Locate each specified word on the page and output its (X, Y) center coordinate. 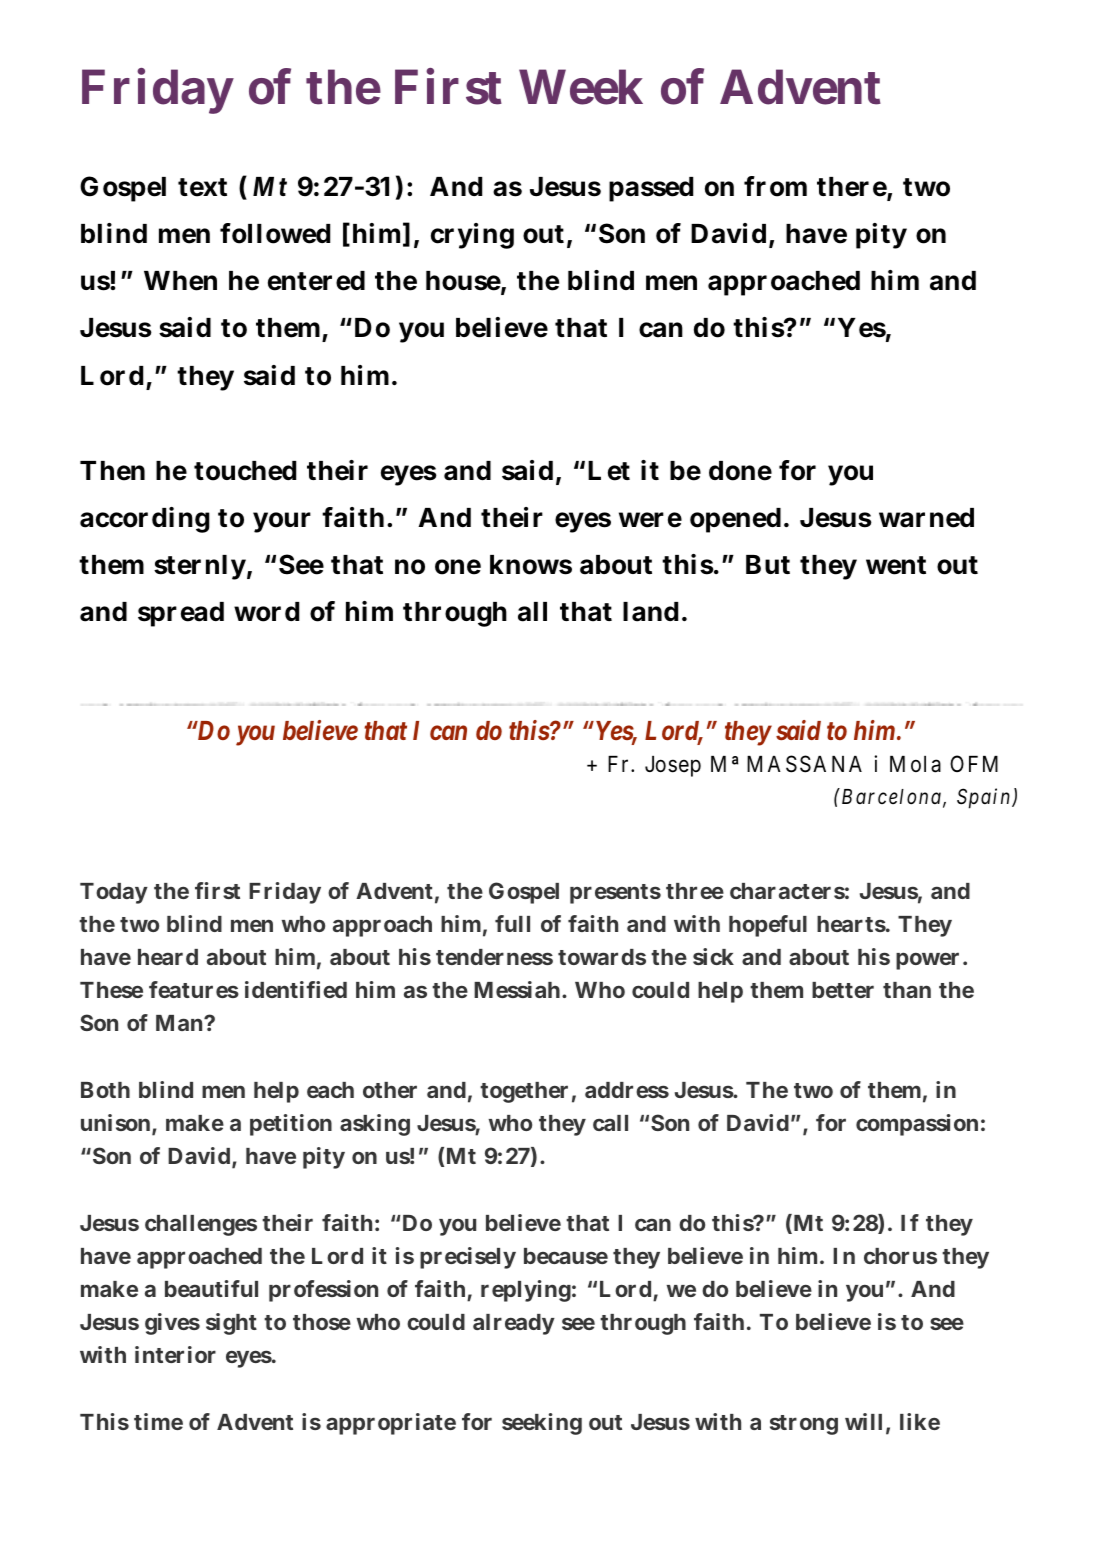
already (514, 1324)
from (775, 186)
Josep (673, 766)
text (202, 187)
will (863, 1421)
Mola (915, 764)
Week (581, 87)
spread (181, 614)
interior (175, 1354)
